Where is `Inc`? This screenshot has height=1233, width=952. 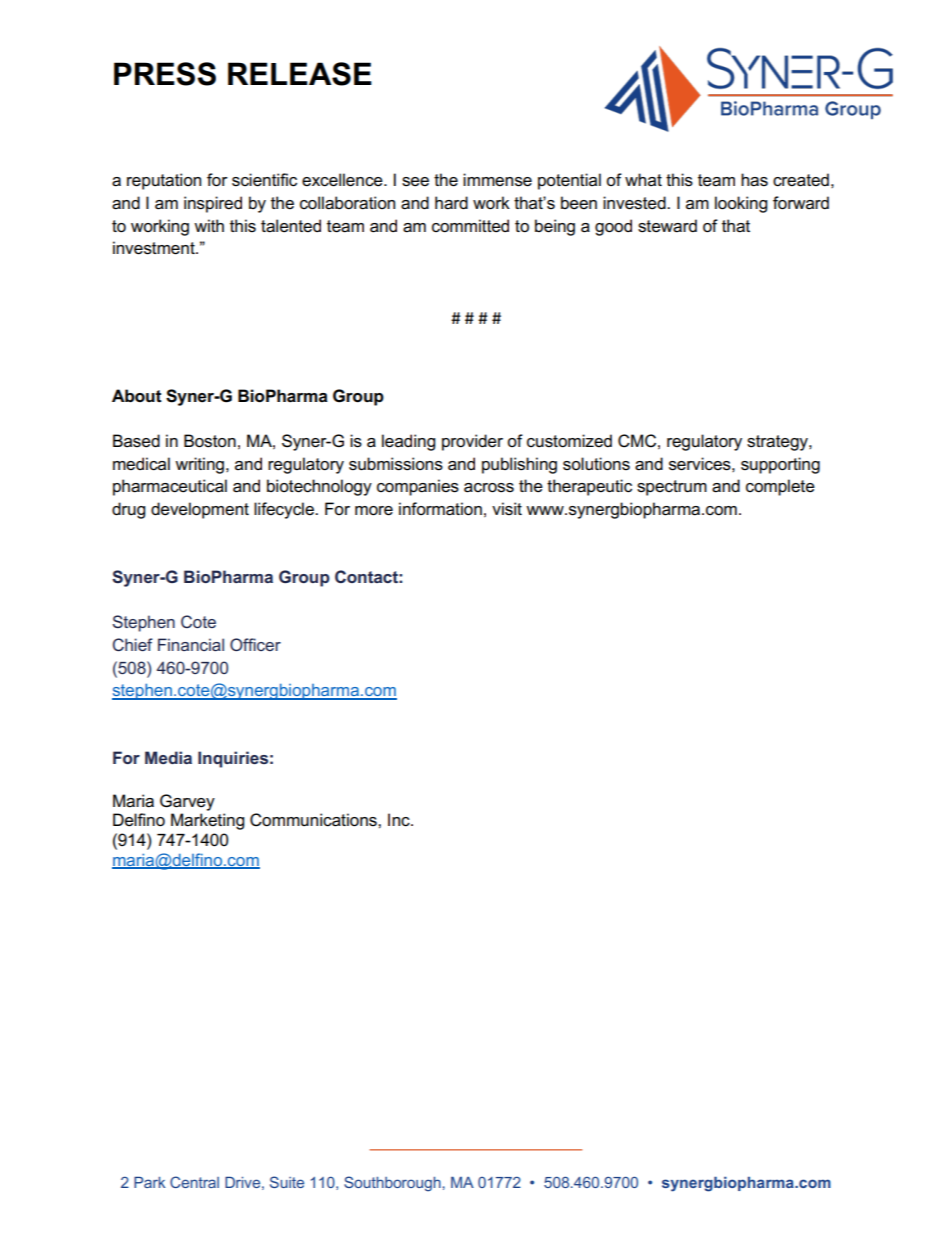
Inc is located at coordinates (400, 820).
